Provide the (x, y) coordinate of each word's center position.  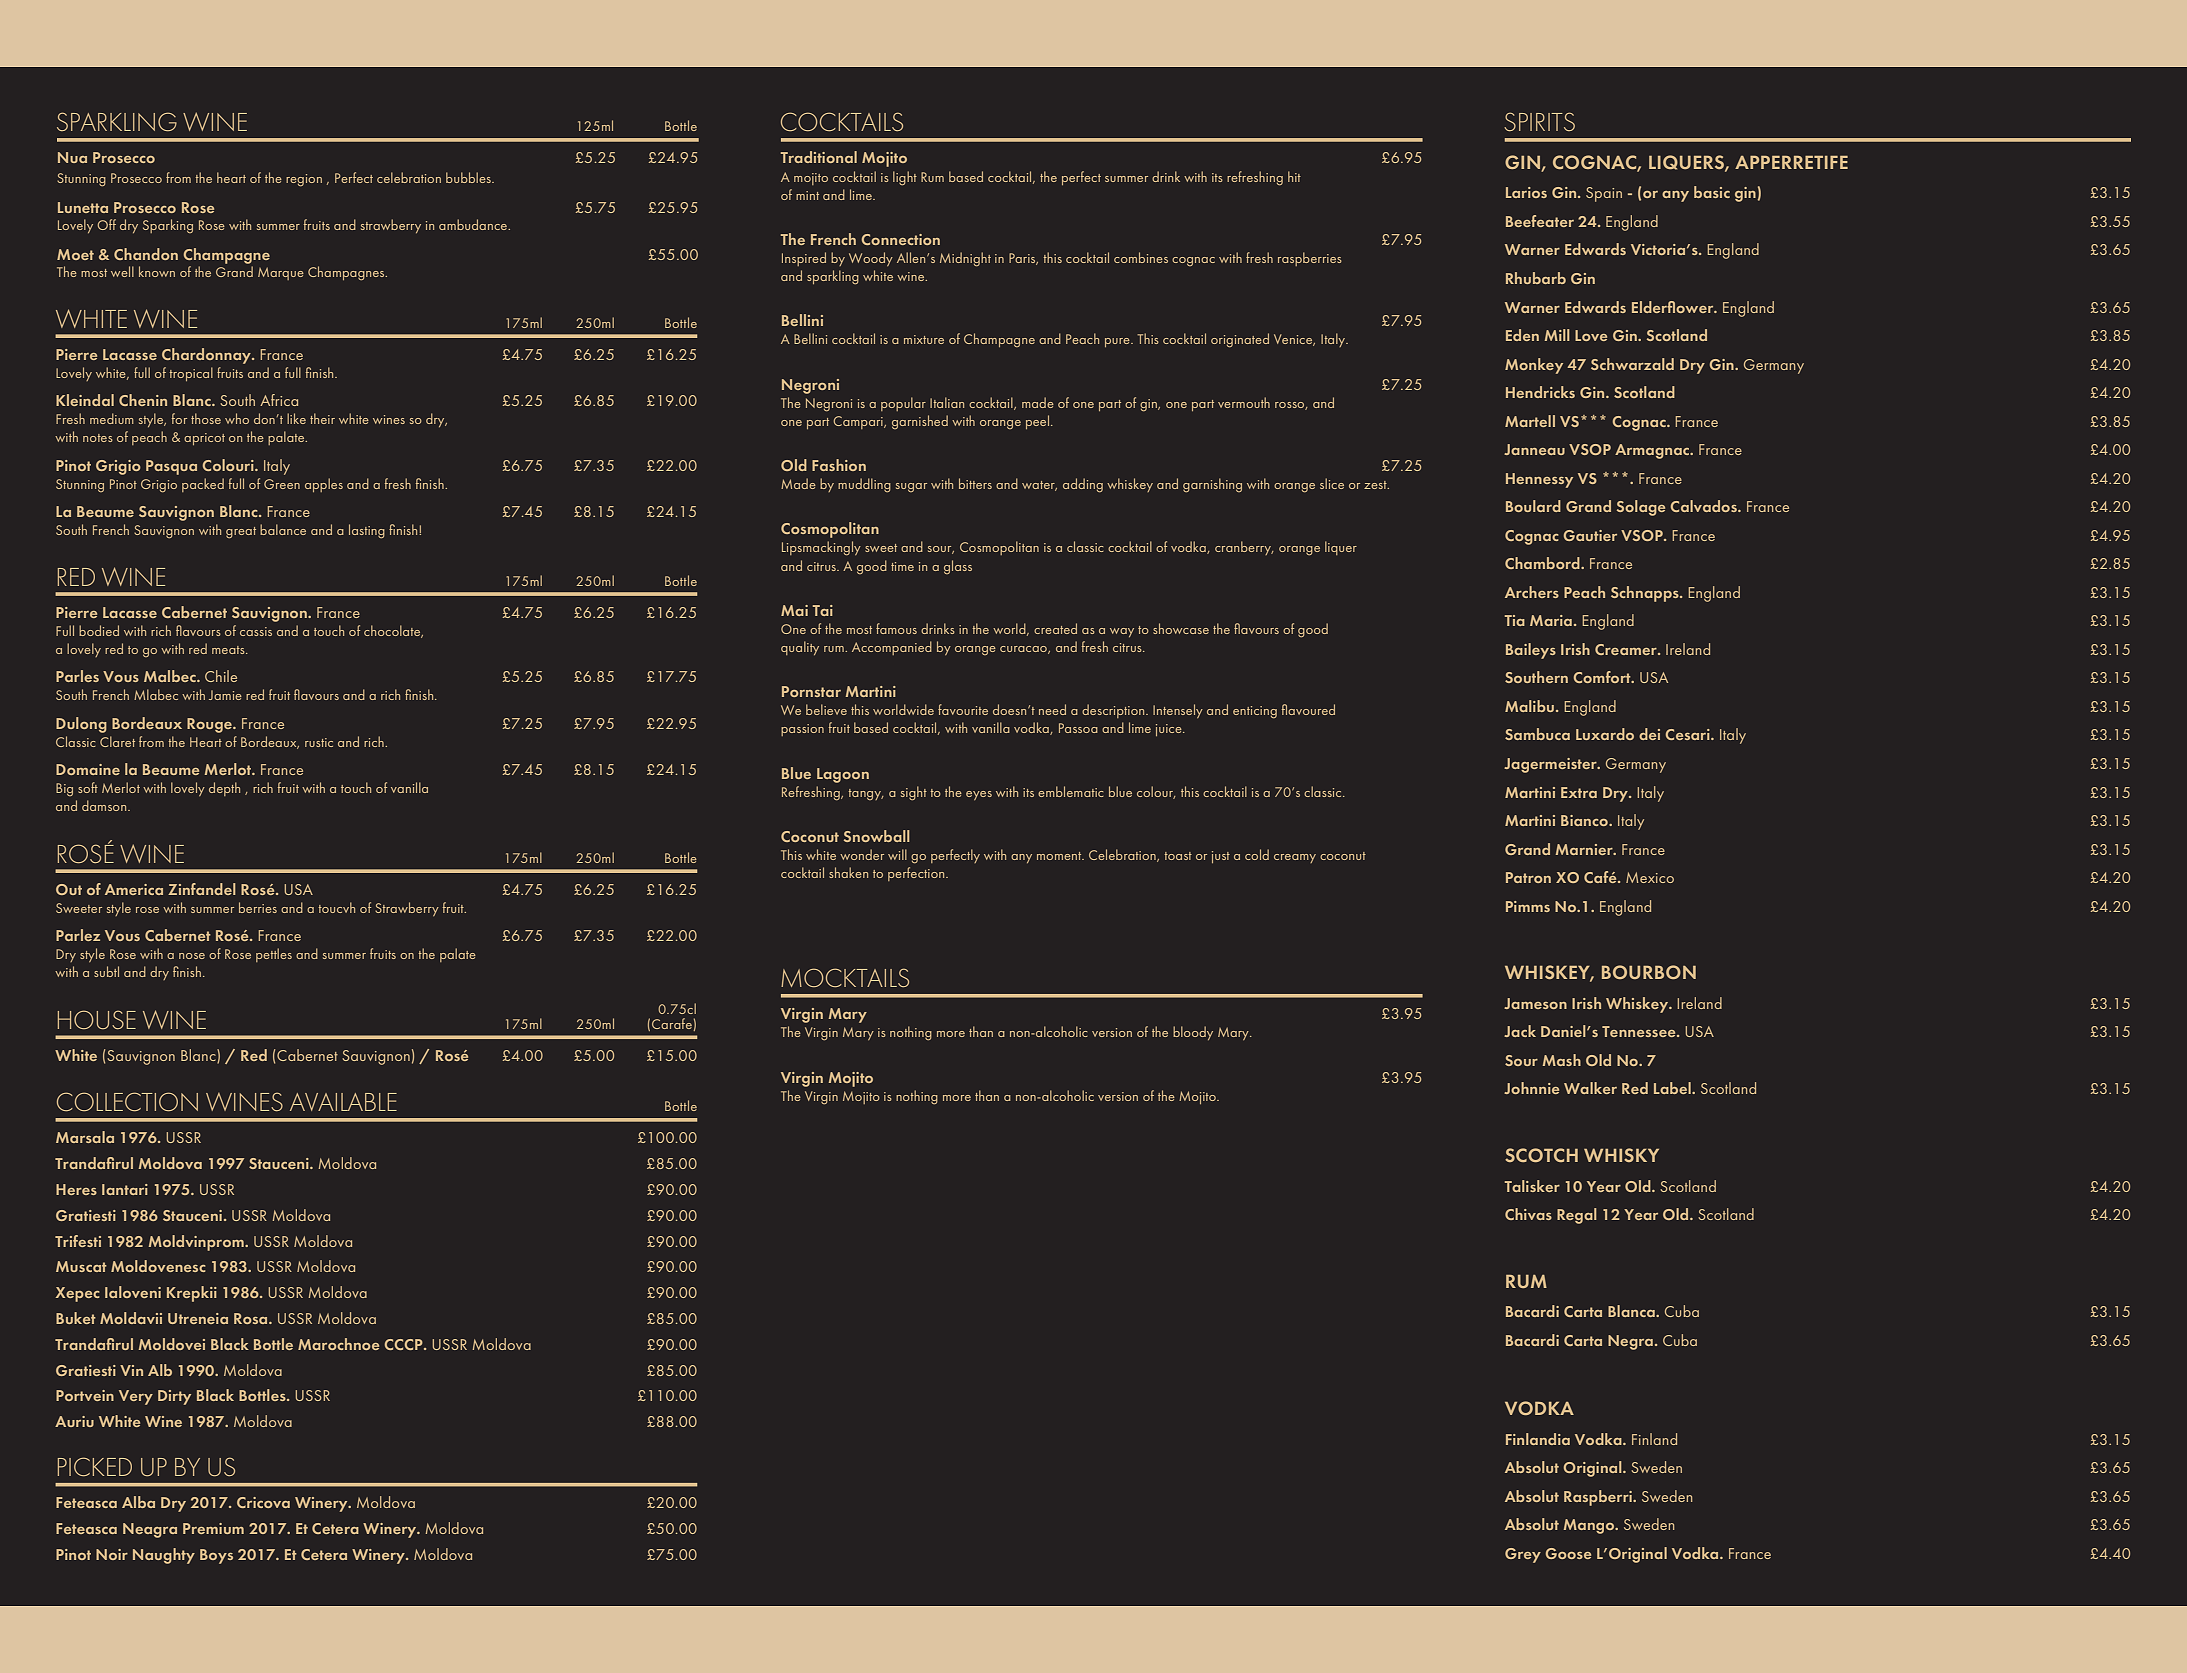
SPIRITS (1539, 121)
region (304, 180)
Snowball (877, 836)
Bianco (1585, 820)
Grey (1523, 1555)
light (905, 178)
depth (224, 789)
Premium (213, 1528)
